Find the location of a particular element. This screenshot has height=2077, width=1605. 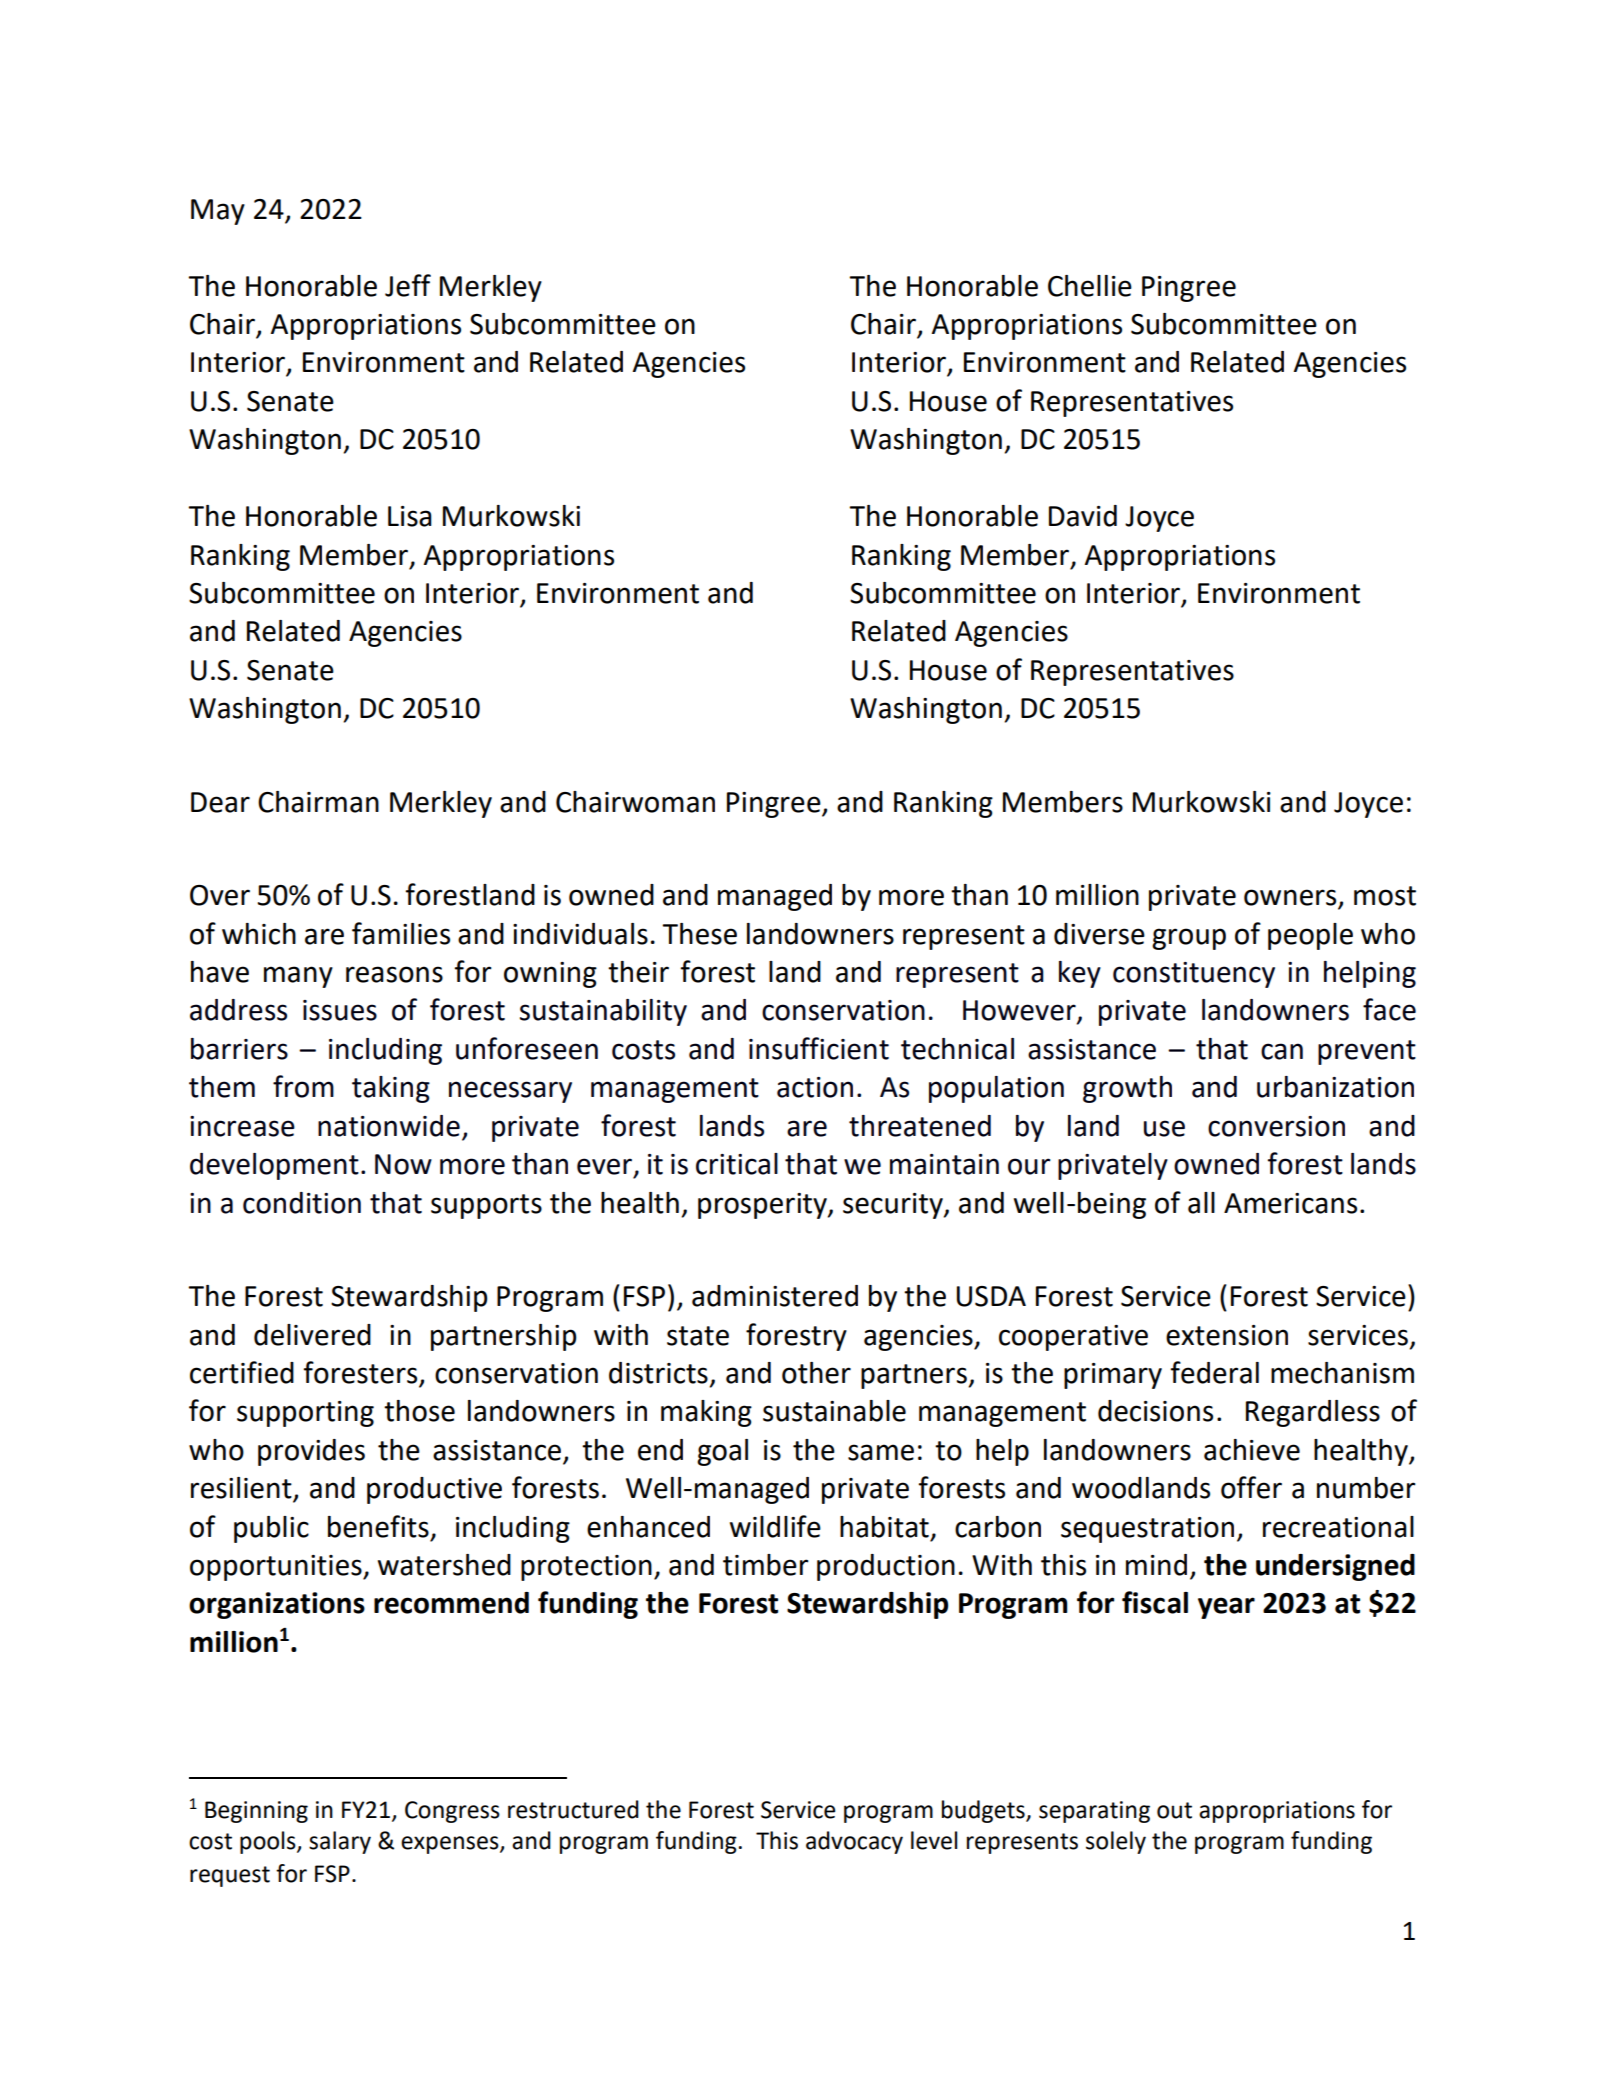

issues is located at coordinates (340, 1010).
